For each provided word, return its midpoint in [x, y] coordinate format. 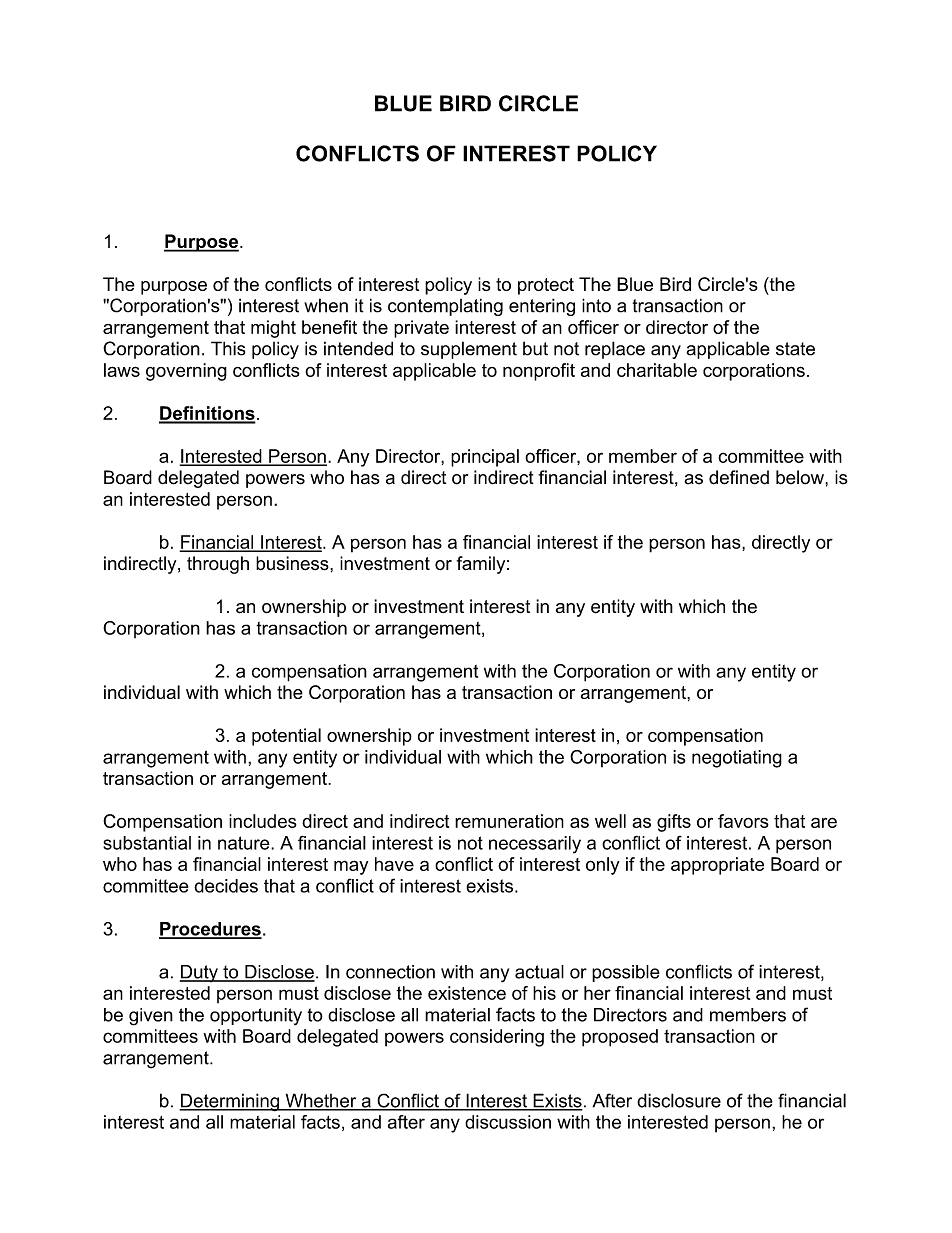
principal [485, 458]
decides [226, 886]
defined [739, 477]
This [228, 348]
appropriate [717, 866]
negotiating [737, 759]
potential [286, 737]
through [218, 565]
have [394, 864]
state [795, 349]
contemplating [445, 307]
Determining [230, 1102]
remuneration [509, 821]
